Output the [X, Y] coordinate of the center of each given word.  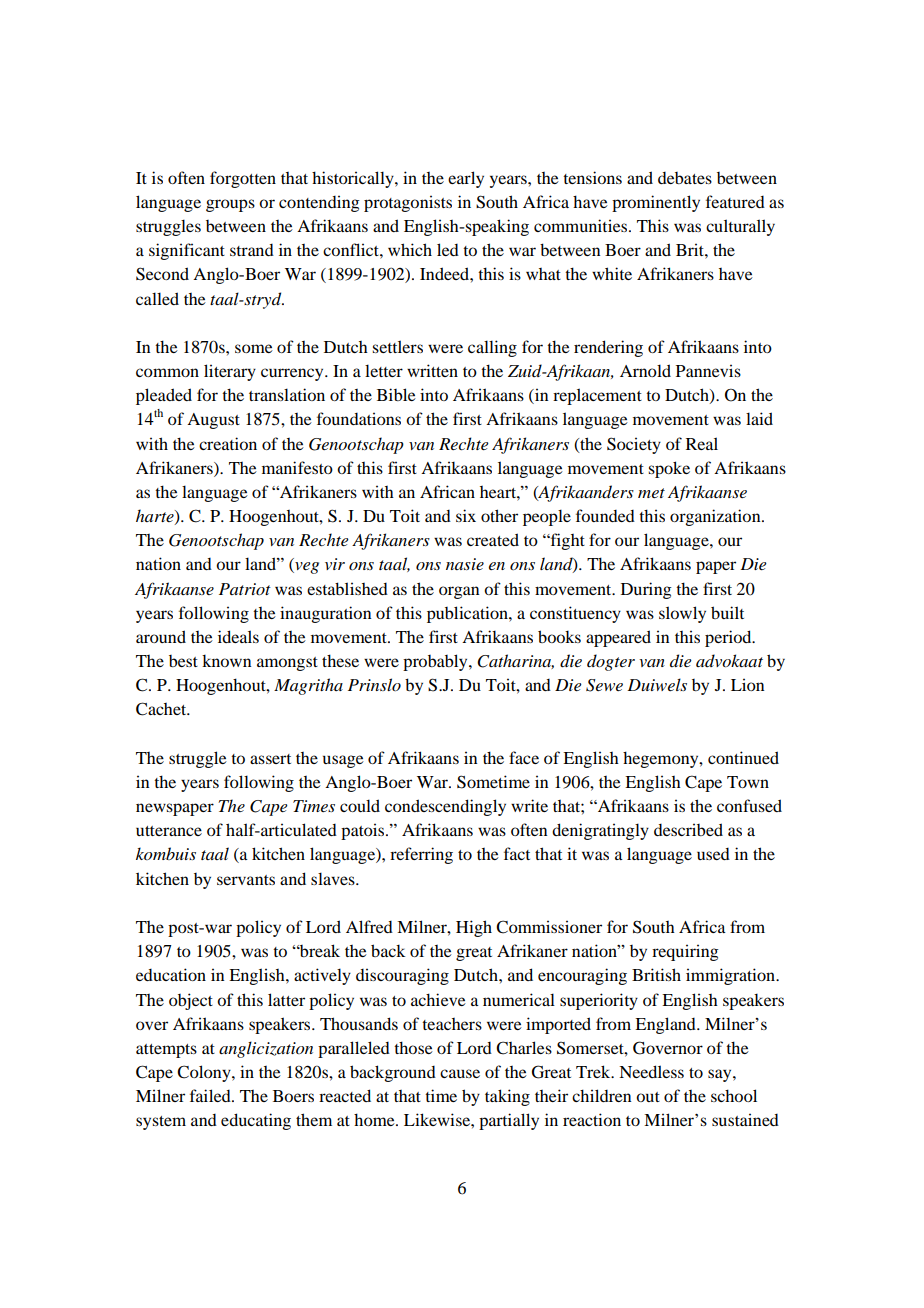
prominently [656, 203]
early [466, 179]
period [729, 638]
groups [230, 205]
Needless [651, 1071]
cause [460, 1073]
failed [211, 1095]
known [226, 661]
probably [436, 662]
